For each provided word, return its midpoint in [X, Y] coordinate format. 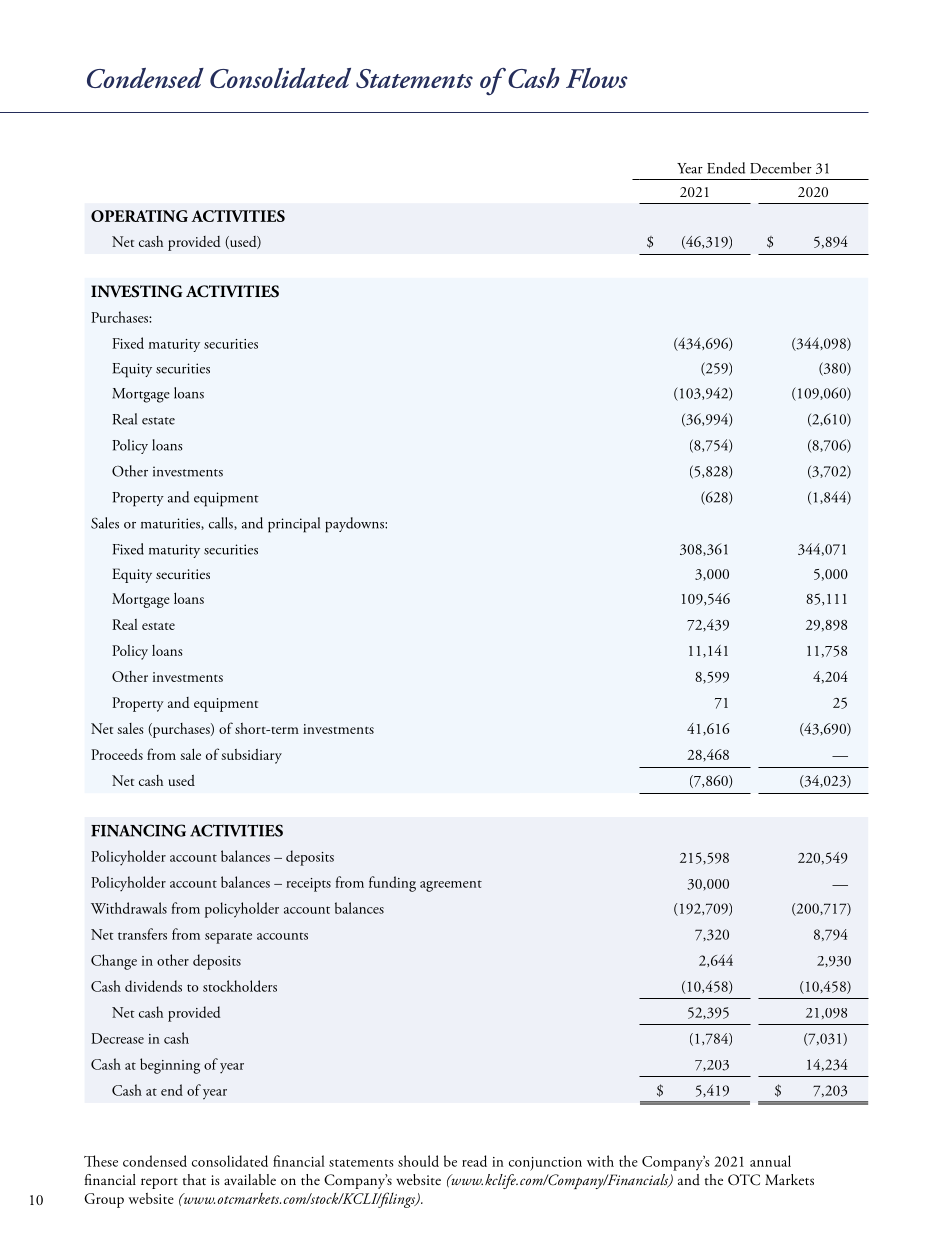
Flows [597, 78]
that [194, 1179]
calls [222, 523]
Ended [726, 168]
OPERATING [139, 216]
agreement [451, 886]
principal [294, 525]
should [418, 1161]
